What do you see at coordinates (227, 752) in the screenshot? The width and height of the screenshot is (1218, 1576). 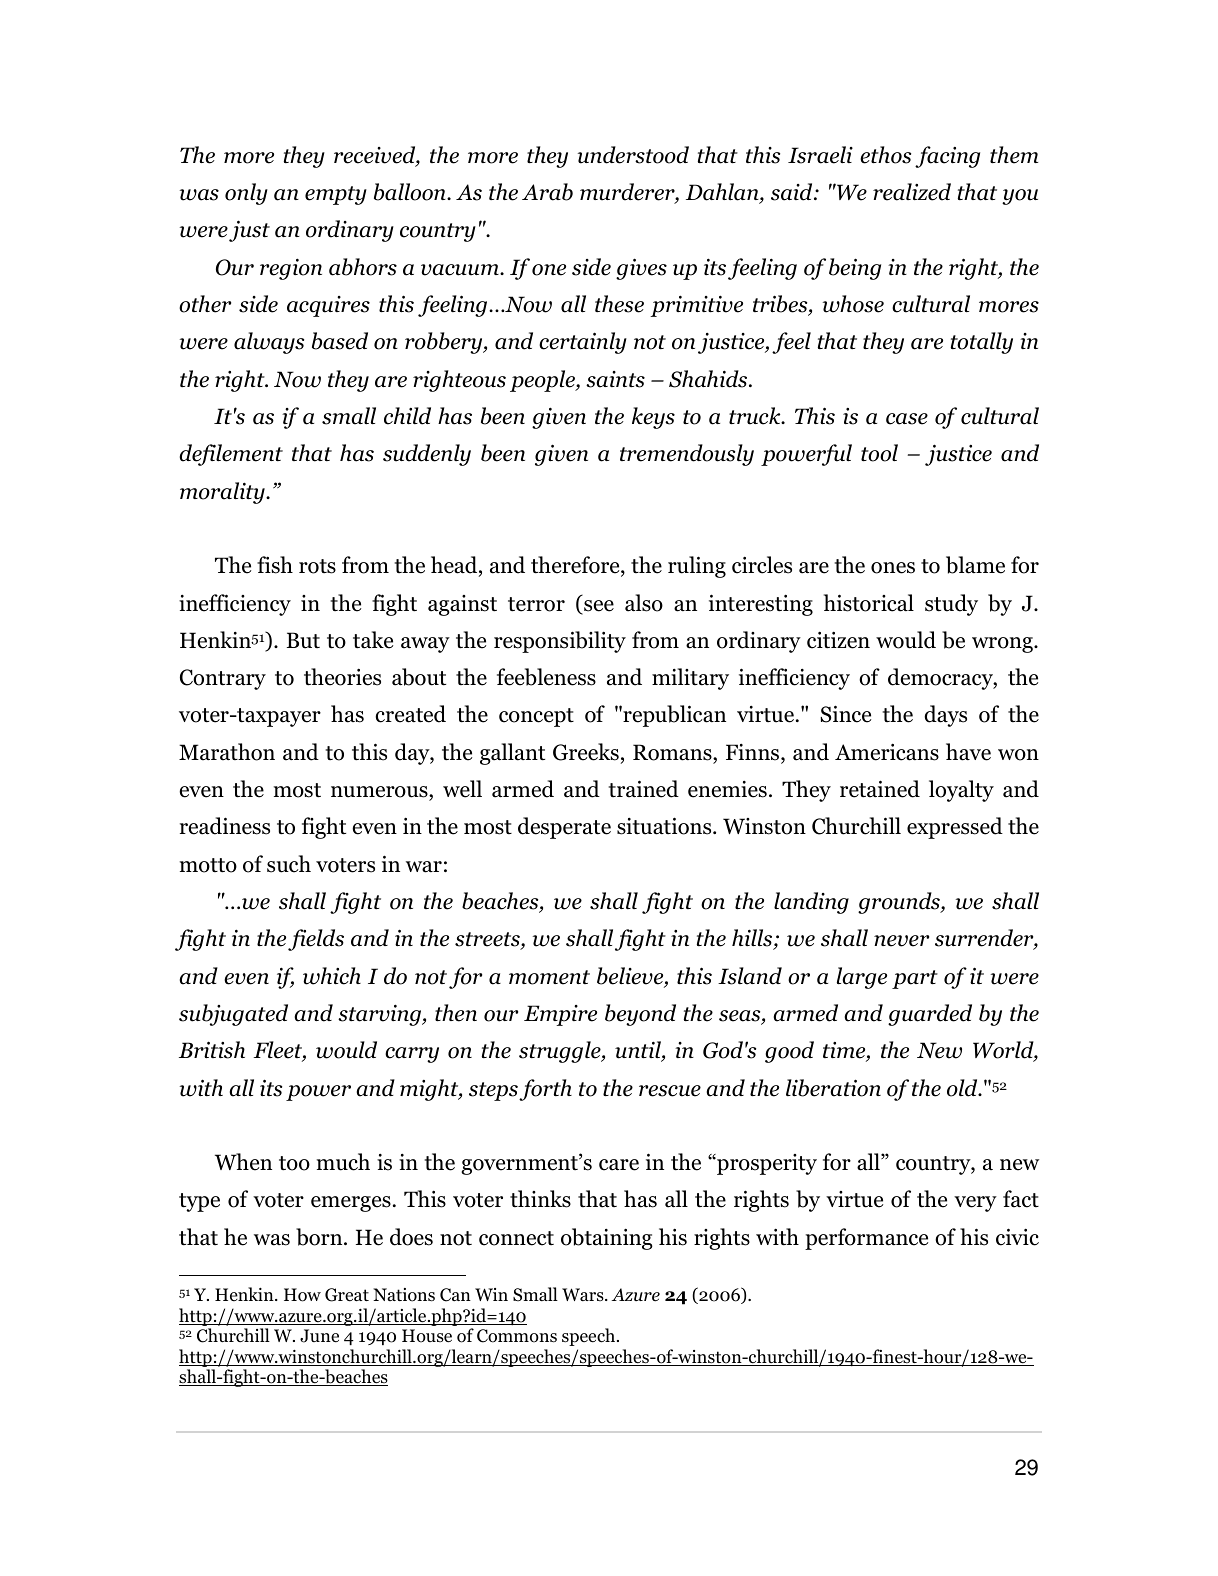 I see `Marathon` at bounding box center [227, 752].
